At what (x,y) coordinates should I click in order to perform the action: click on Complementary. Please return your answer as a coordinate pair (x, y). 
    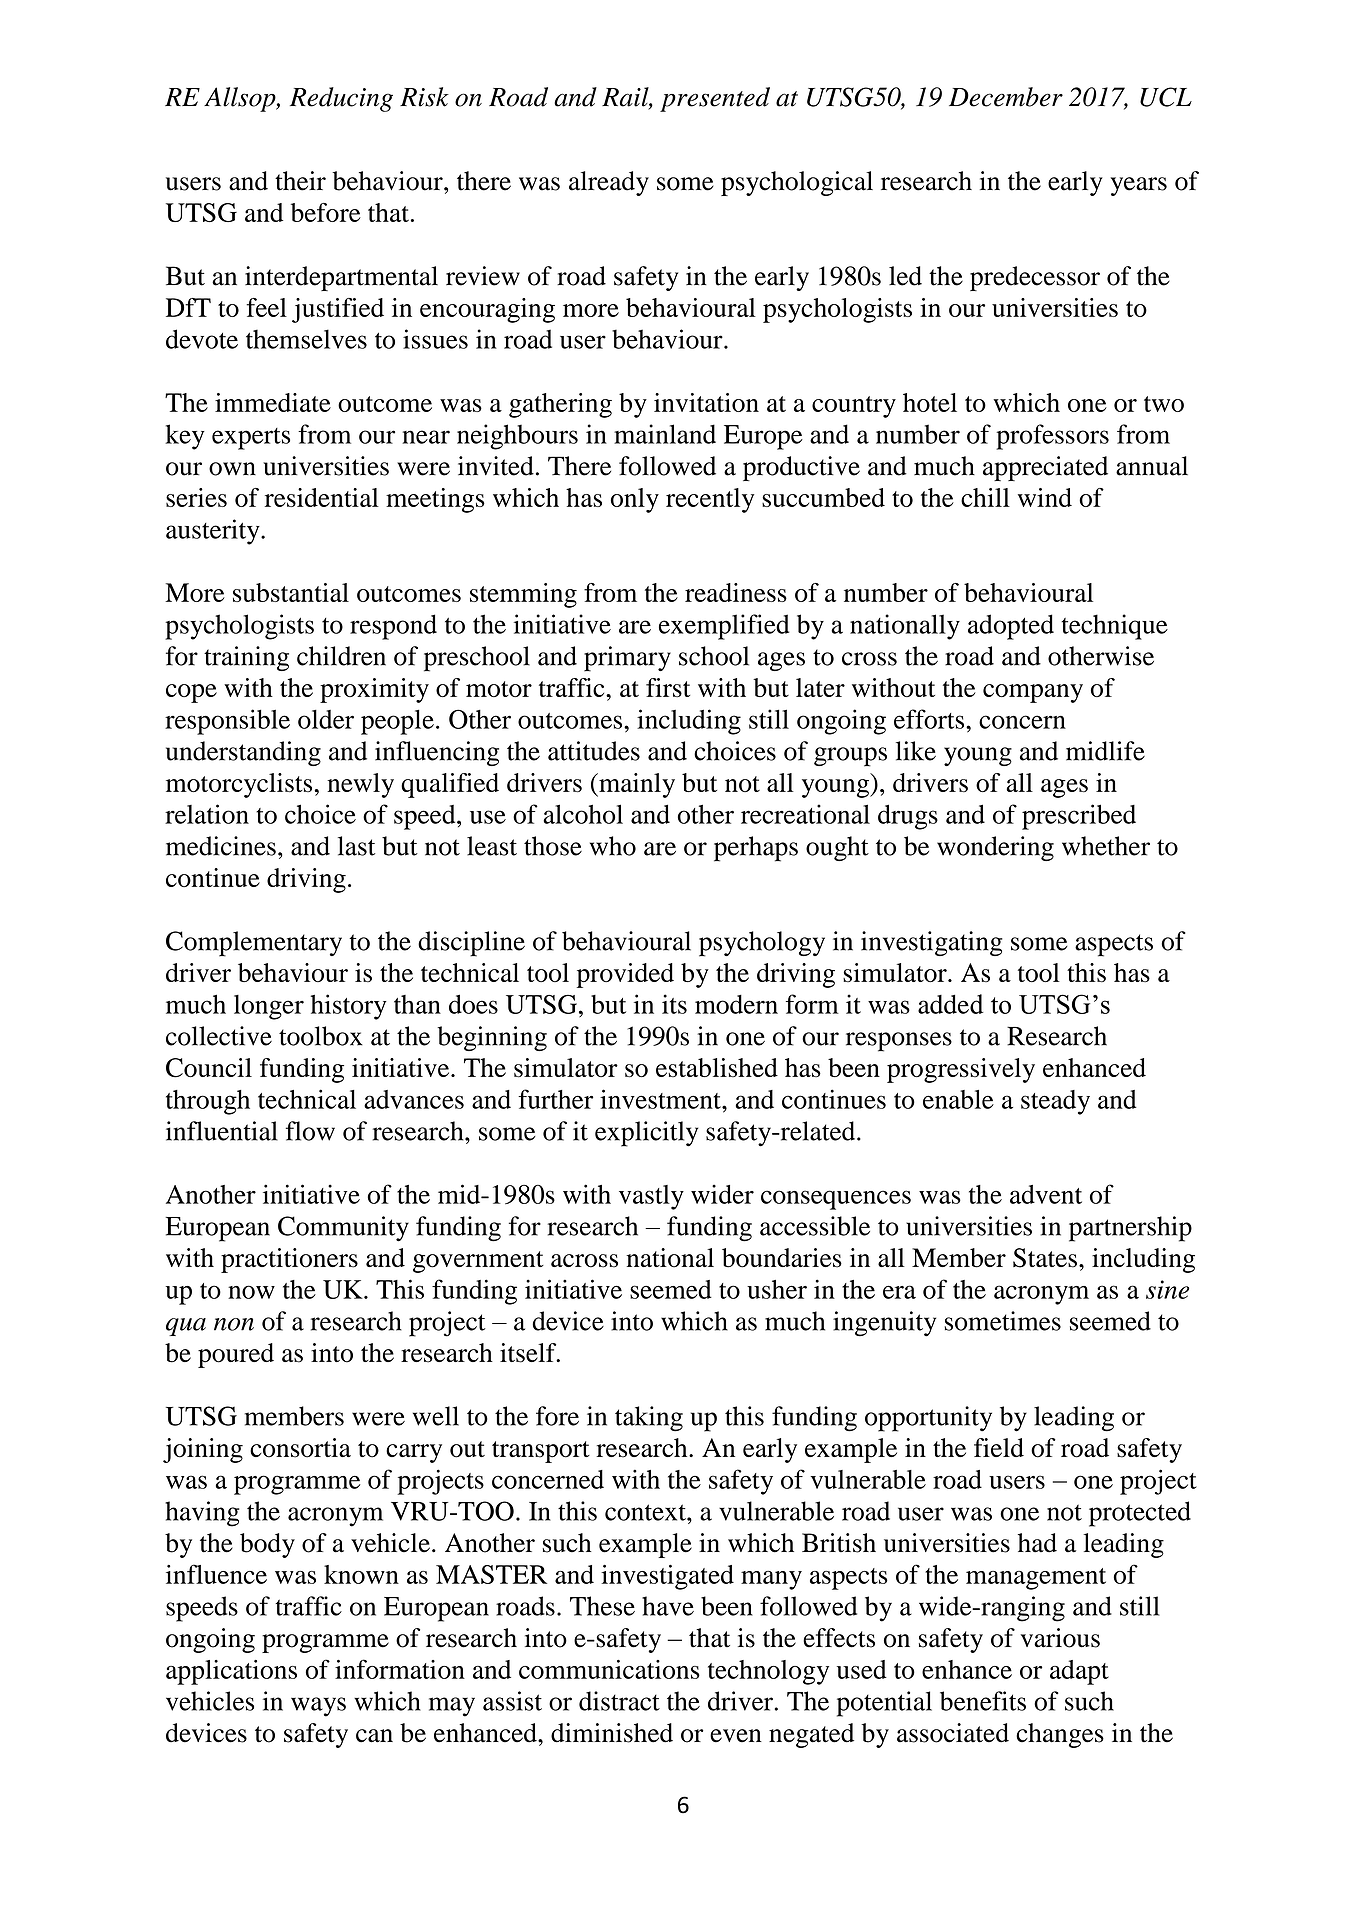
    Looking at the image, I should click on (254, 944).
